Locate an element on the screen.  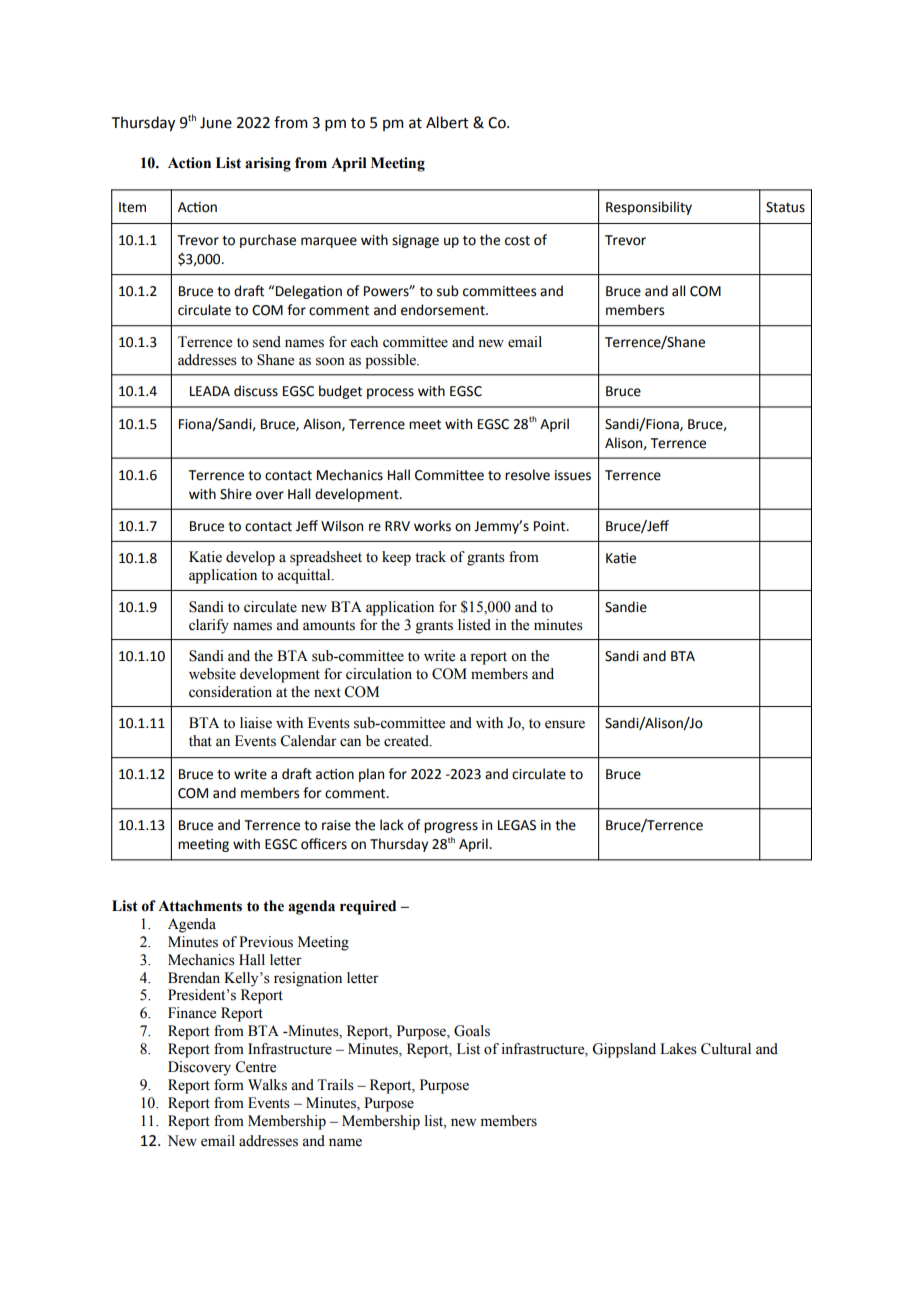
send is located at coordinates (267, 342).
